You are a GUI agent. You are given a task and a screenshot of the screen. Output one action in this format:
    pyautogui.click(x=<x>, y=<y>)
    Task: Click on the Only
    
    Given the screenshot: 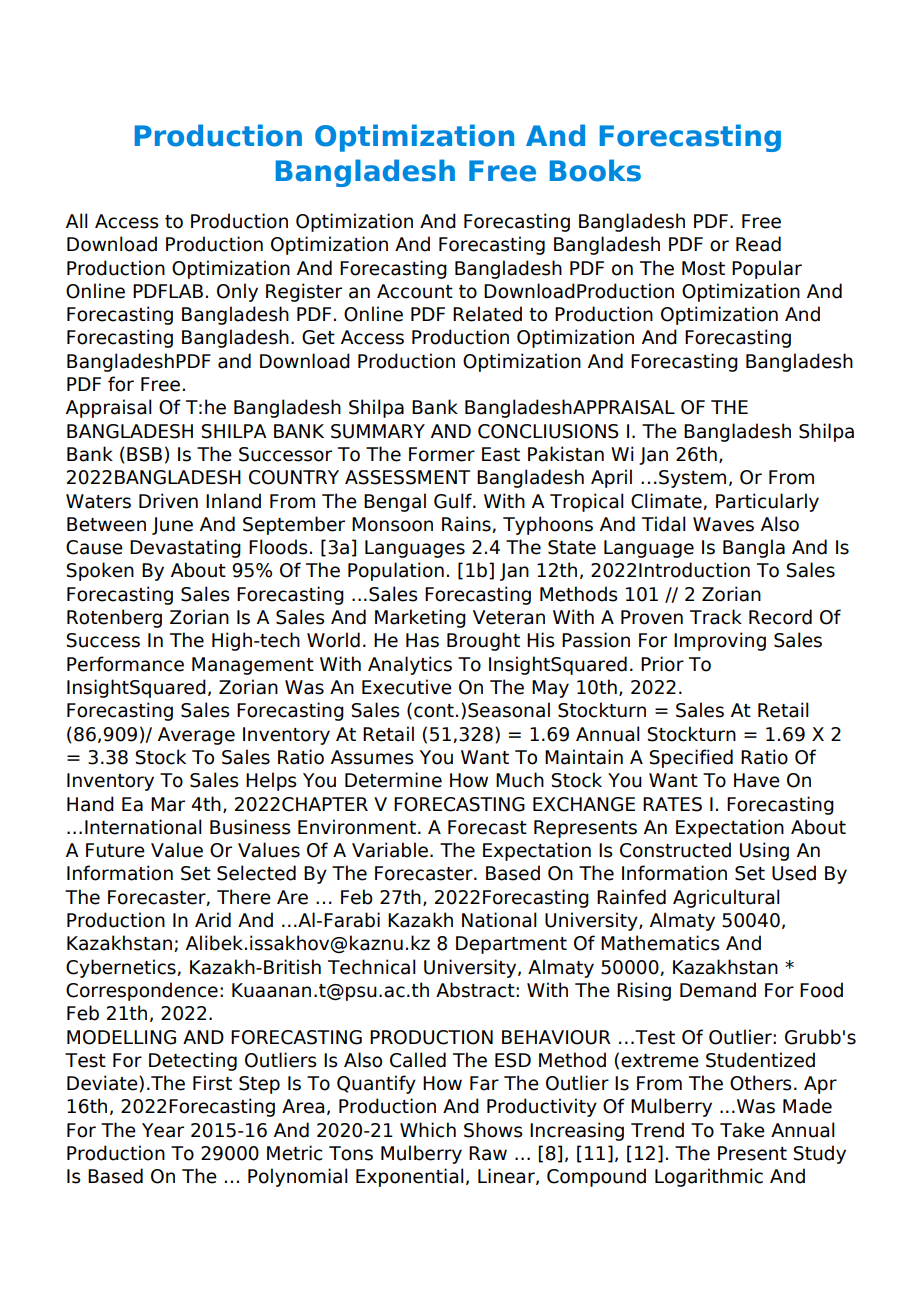 What is the action you would take?
    pyautogui.click(x=237, y=292)
